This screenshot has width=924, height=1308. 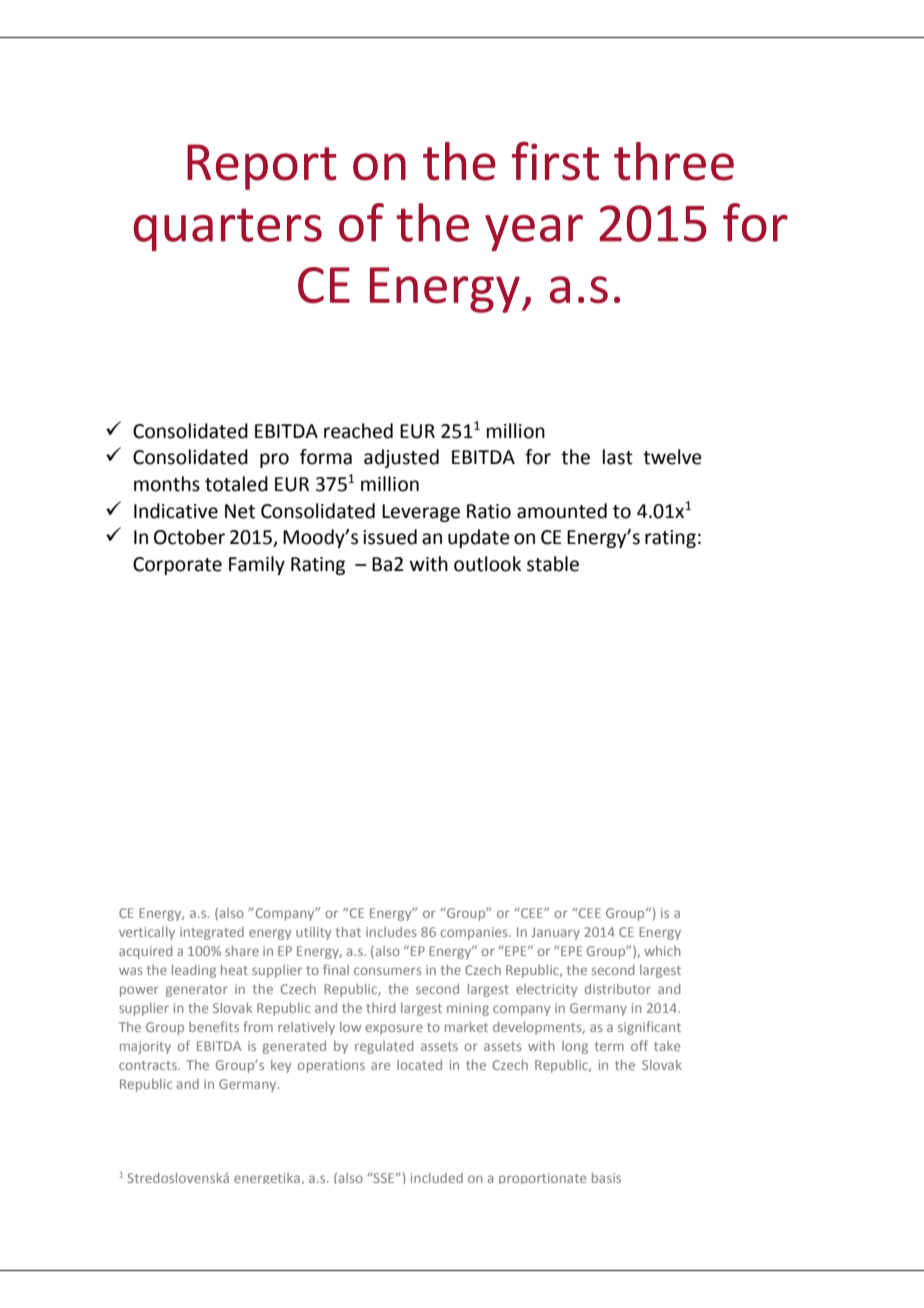 What do you see at coordinates (534, 233) in the screenshot?
I see `year` at bounding box center [534, 233].
